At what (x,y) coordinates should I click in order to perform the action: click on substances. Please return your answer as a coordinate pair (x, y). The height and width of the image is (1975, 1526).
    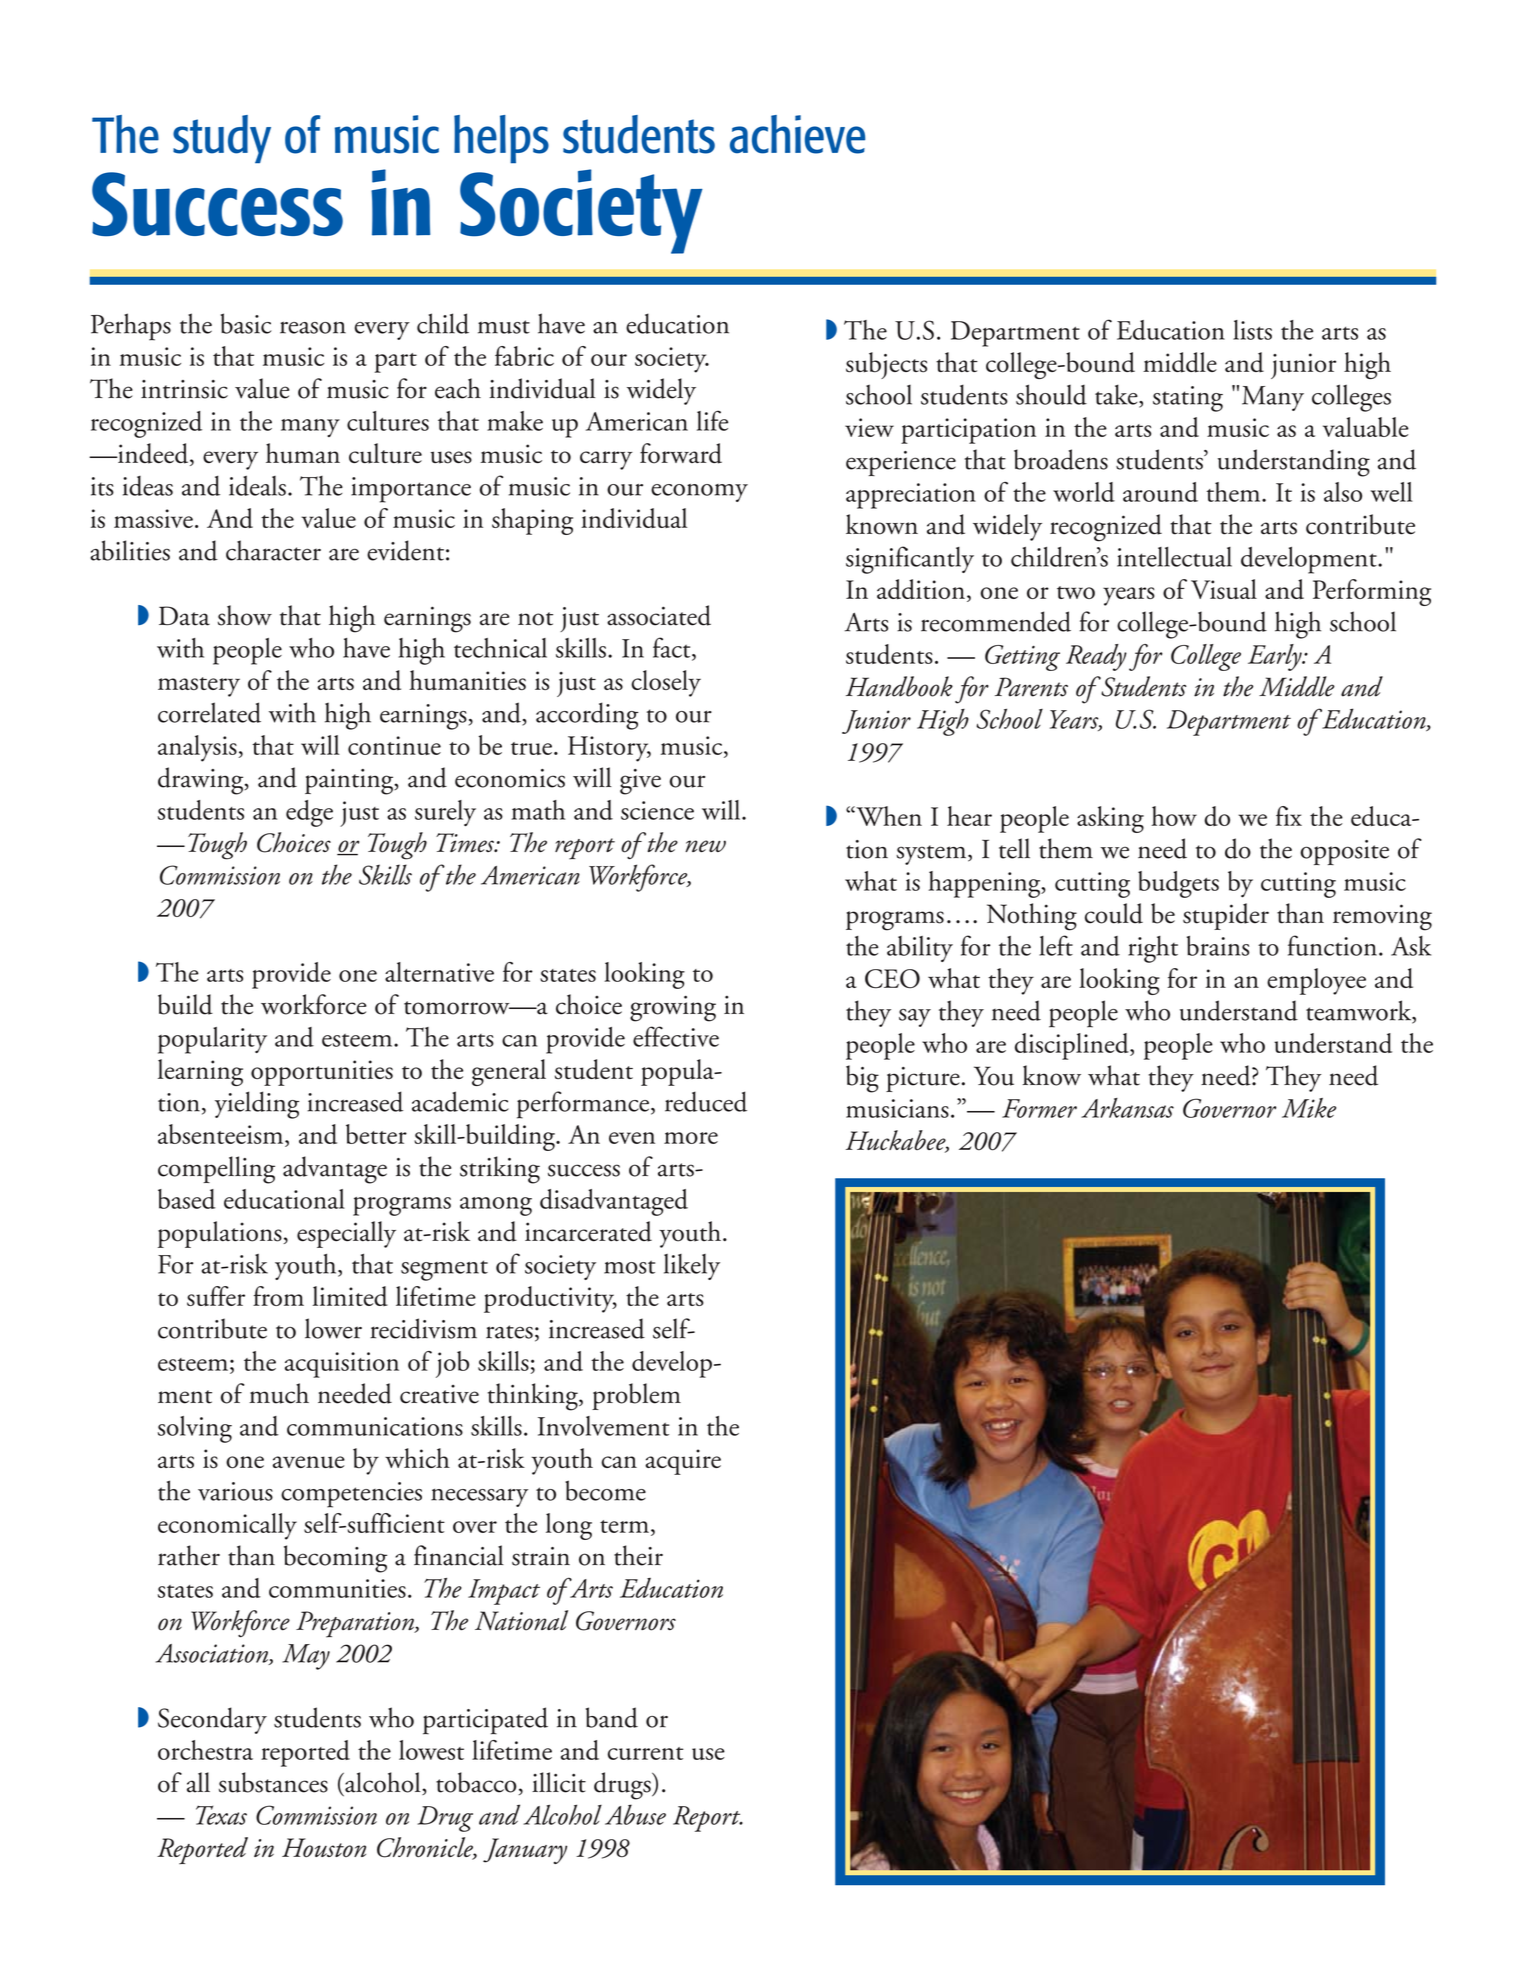
    Looking at the image, I should click on (273, 1782).
